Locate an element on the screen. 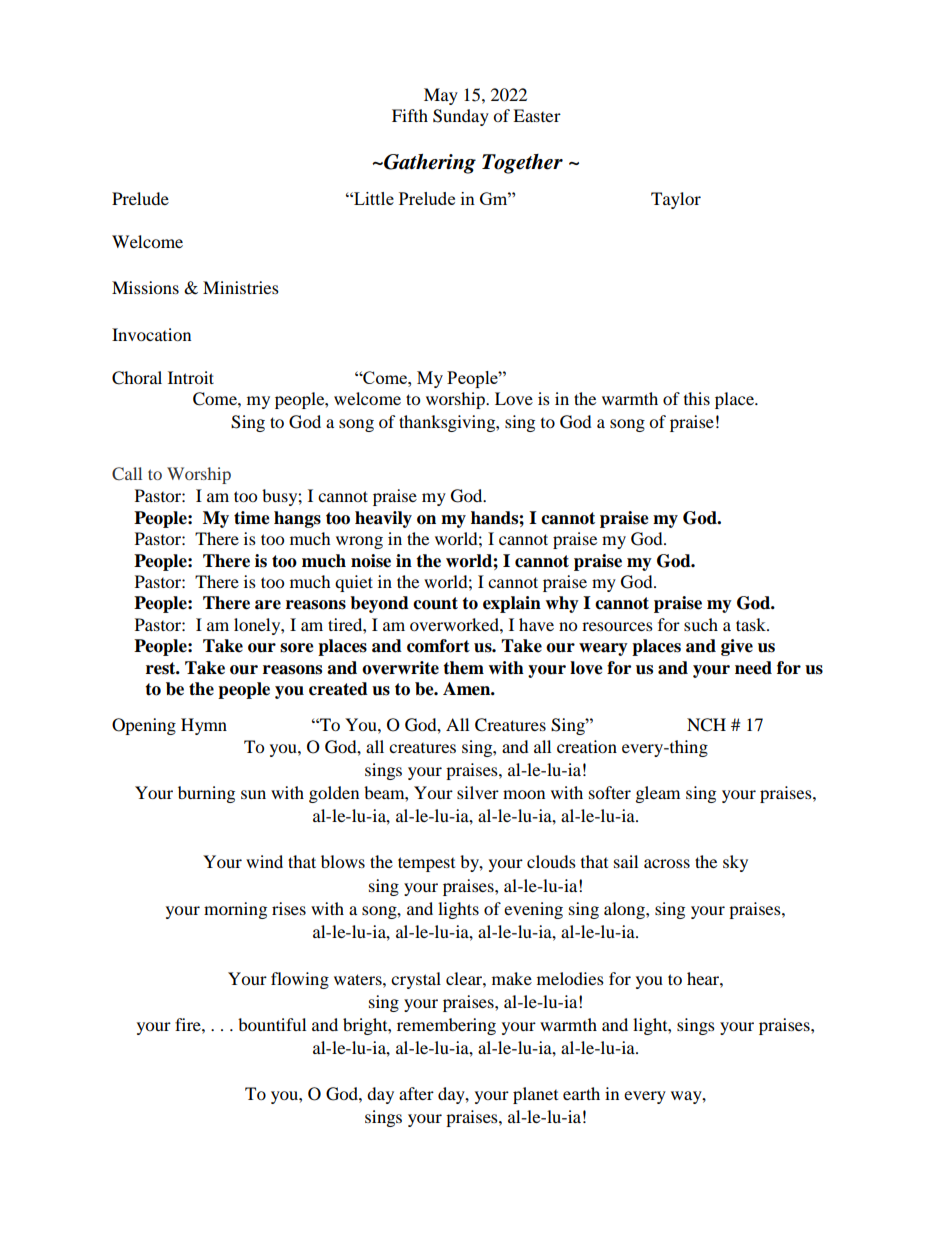 This screenshot has width=952, height=1233. Sunday is located at coordinates (461, 117).
